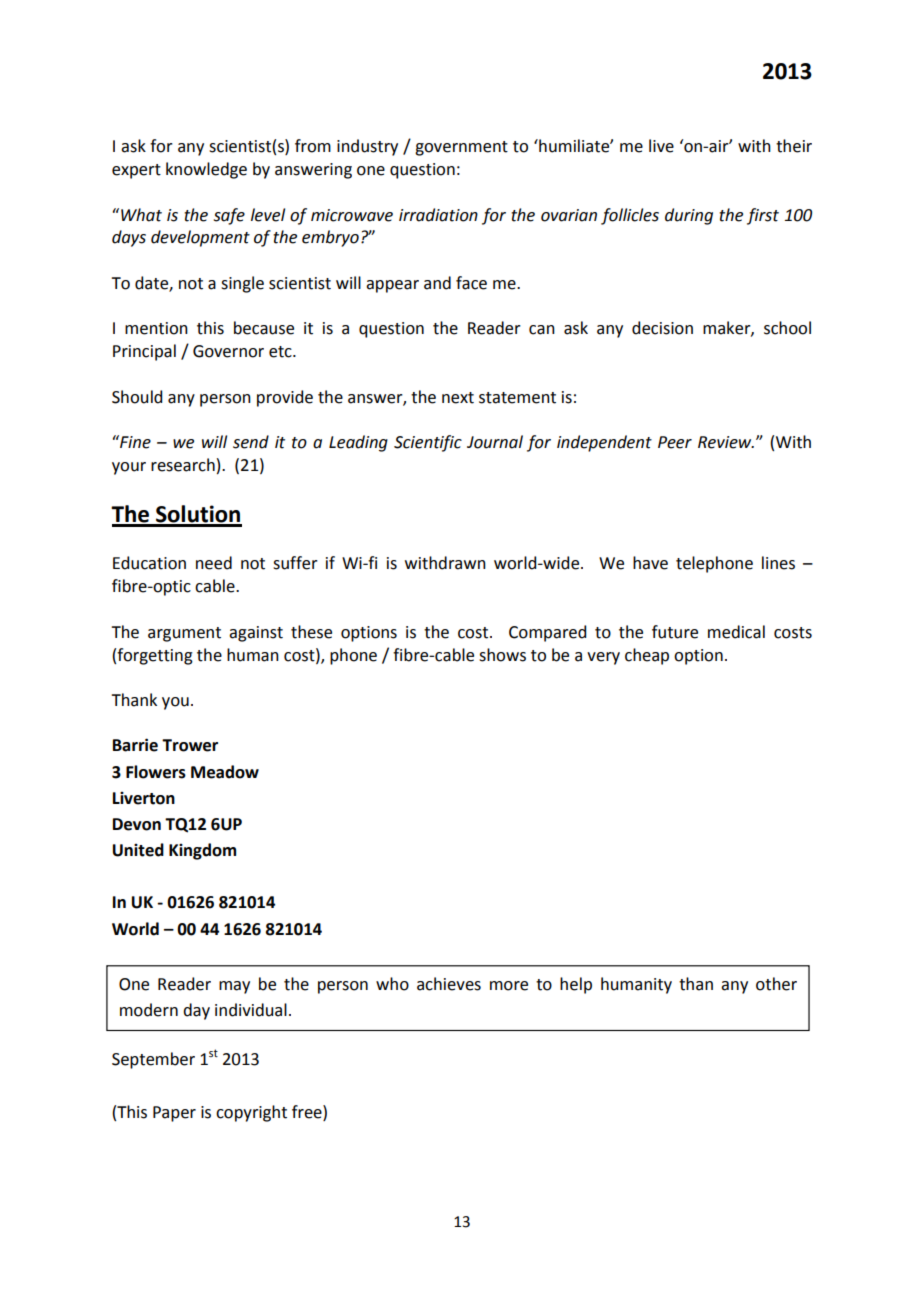 Image resolution: width=924 pixels, height=1308 pixels. What do you see at coordinates (502, 655) in the screenshot?
I see `shows` at bounding box center [502, 655].
